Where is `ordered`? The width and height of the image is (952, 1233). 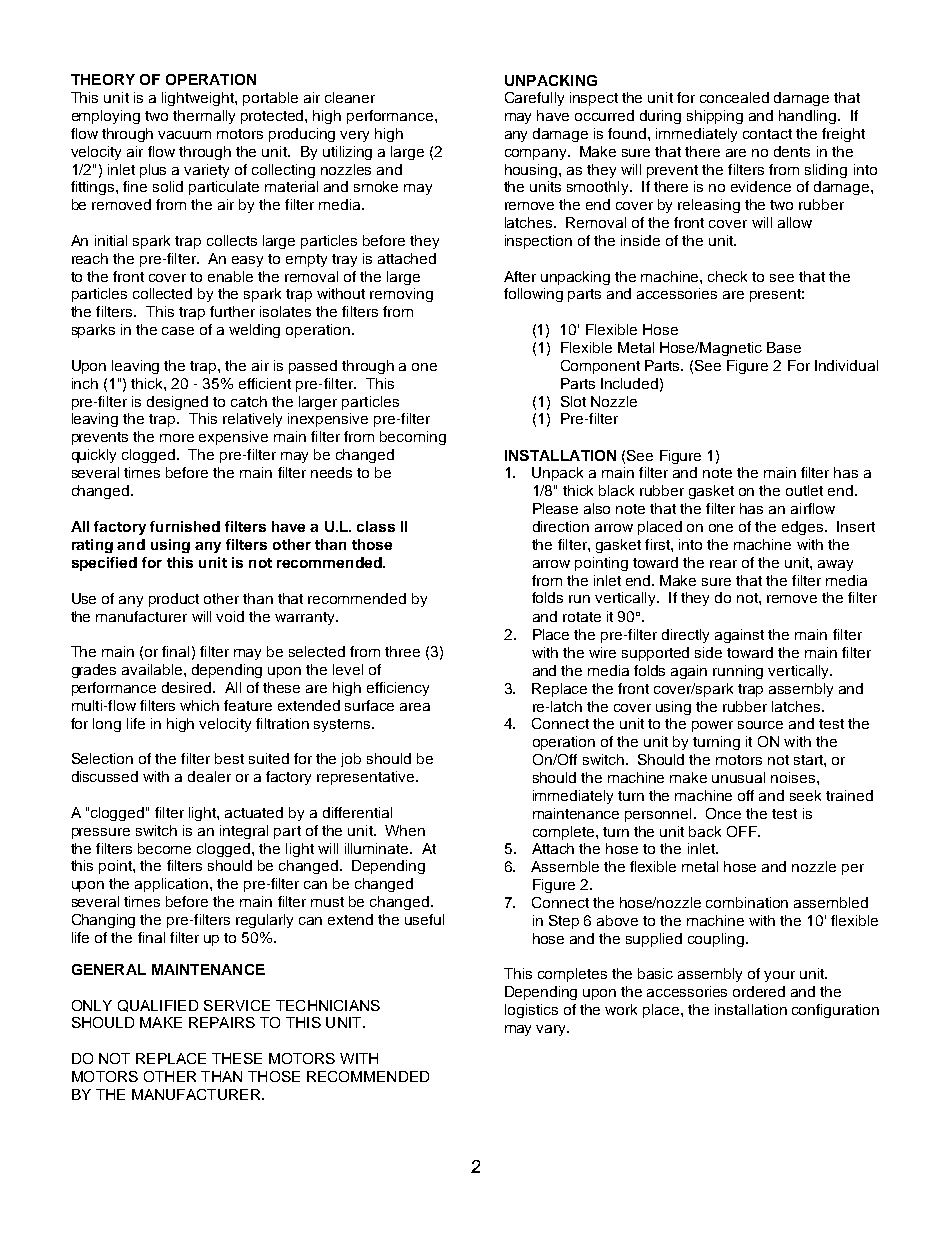
ordered is located at coordinates (759, 991).
